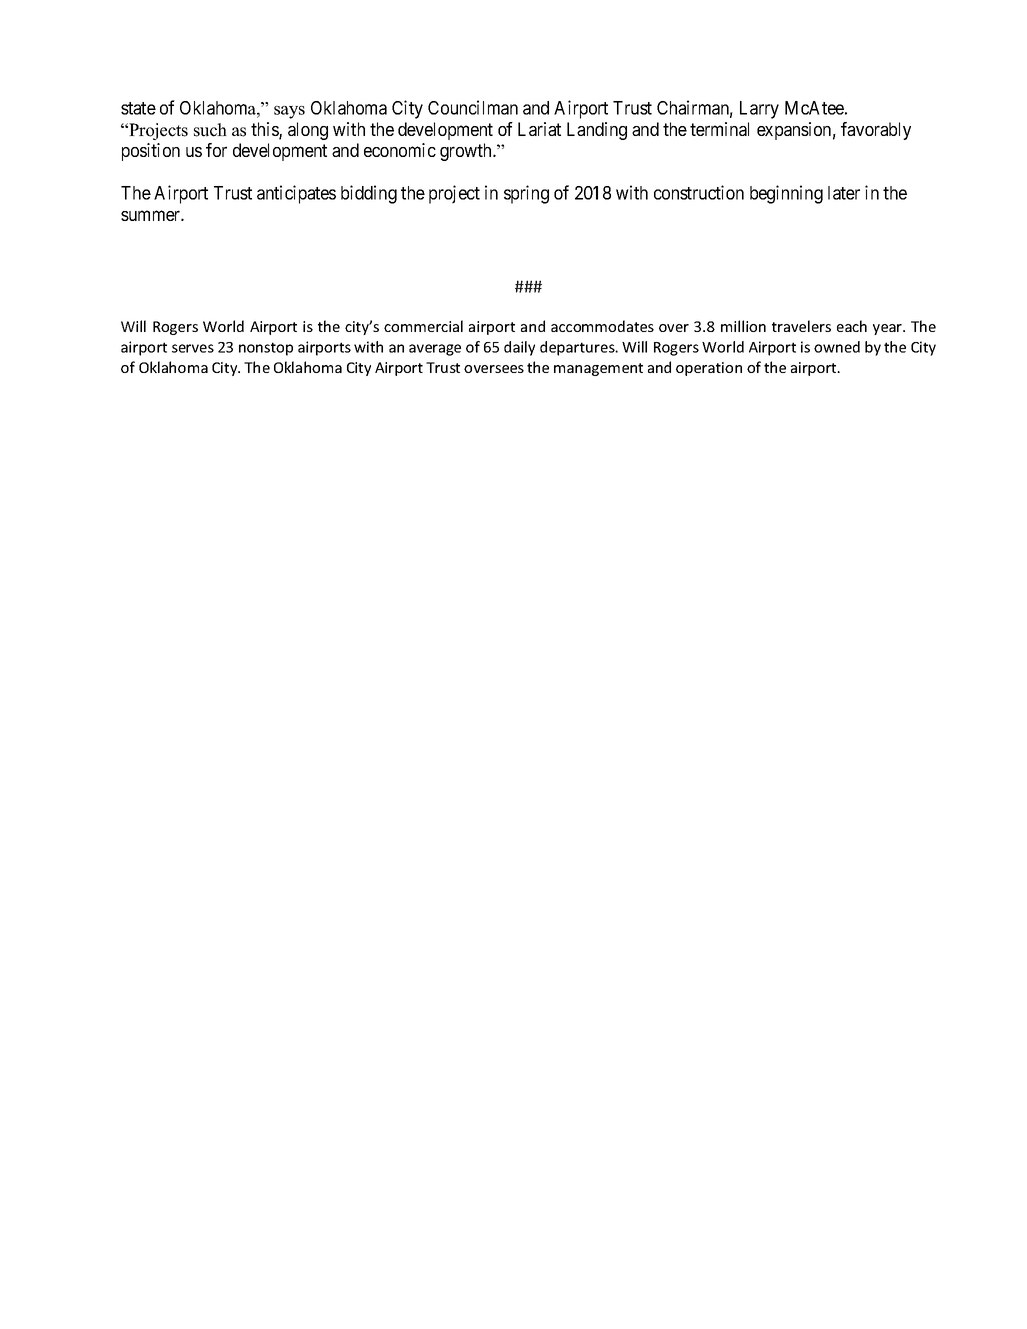 The height and width of the page is (1329, 1027). What do you see at coordinates (759, 110) in the page?
I see `Larry` at bounding box center [759, 110].
